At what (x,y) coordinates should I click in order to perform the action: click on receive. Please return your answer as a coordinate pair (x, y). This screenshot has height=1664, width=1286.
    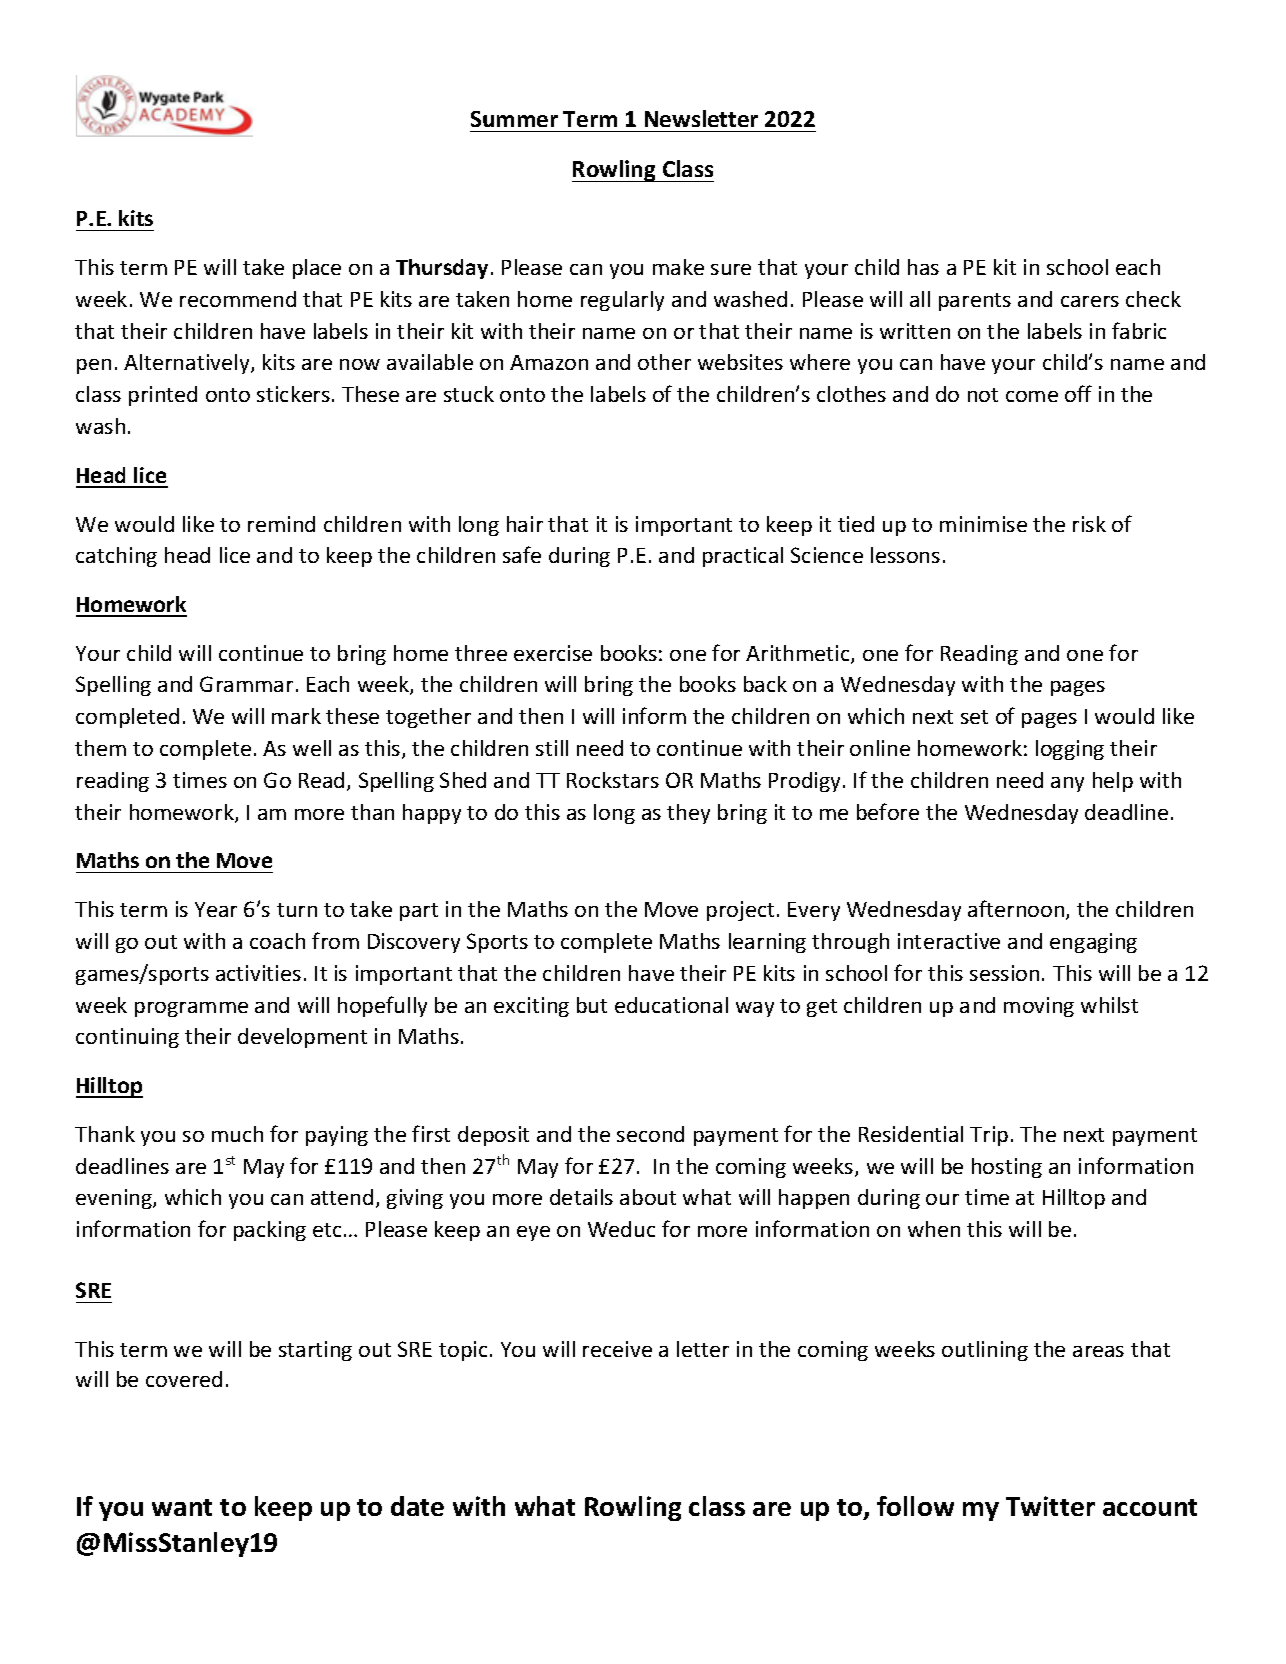
    Looking at the image, I should click on (617, 1349).
